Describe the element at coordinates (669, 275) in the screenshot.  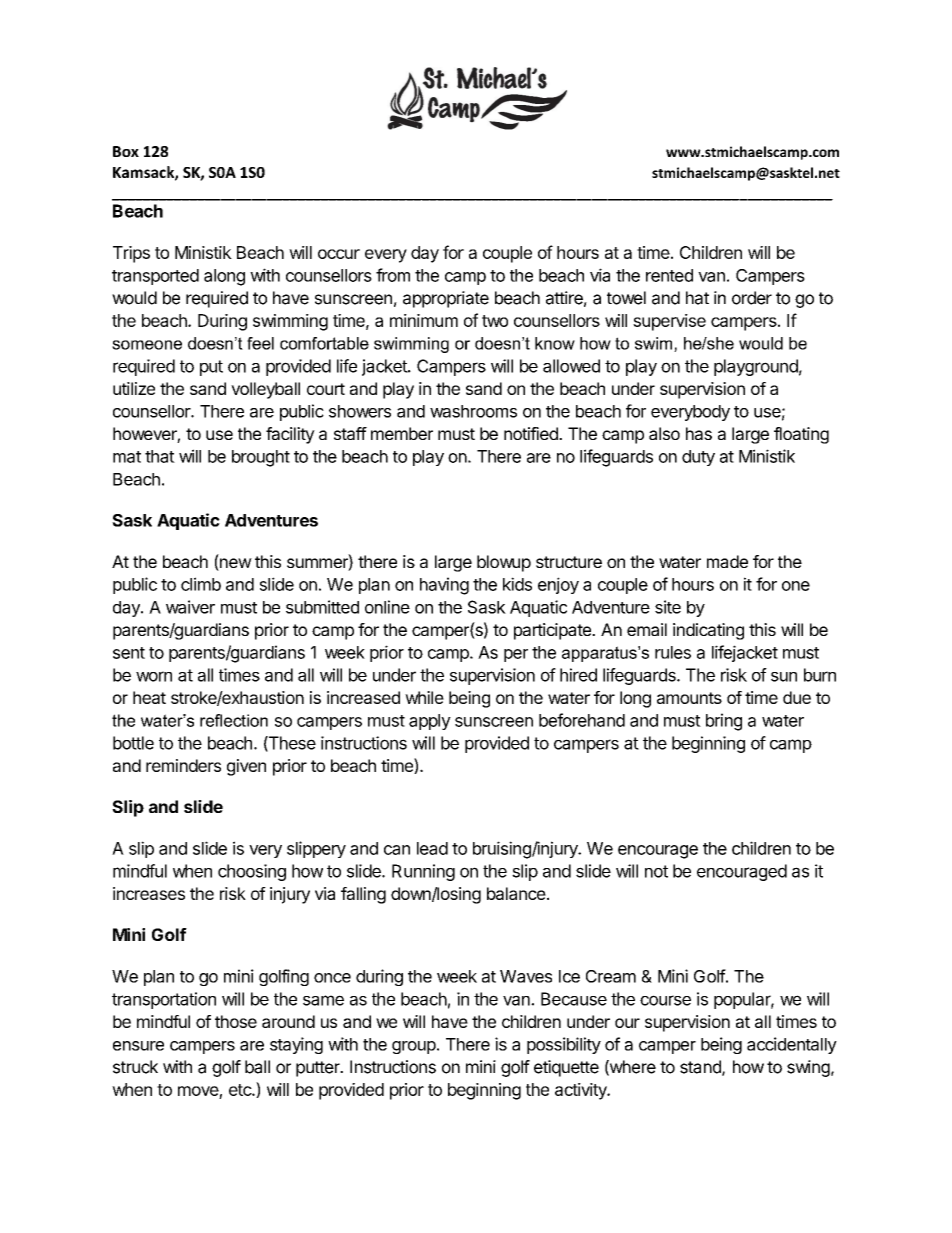
I see `rented` at that location.
